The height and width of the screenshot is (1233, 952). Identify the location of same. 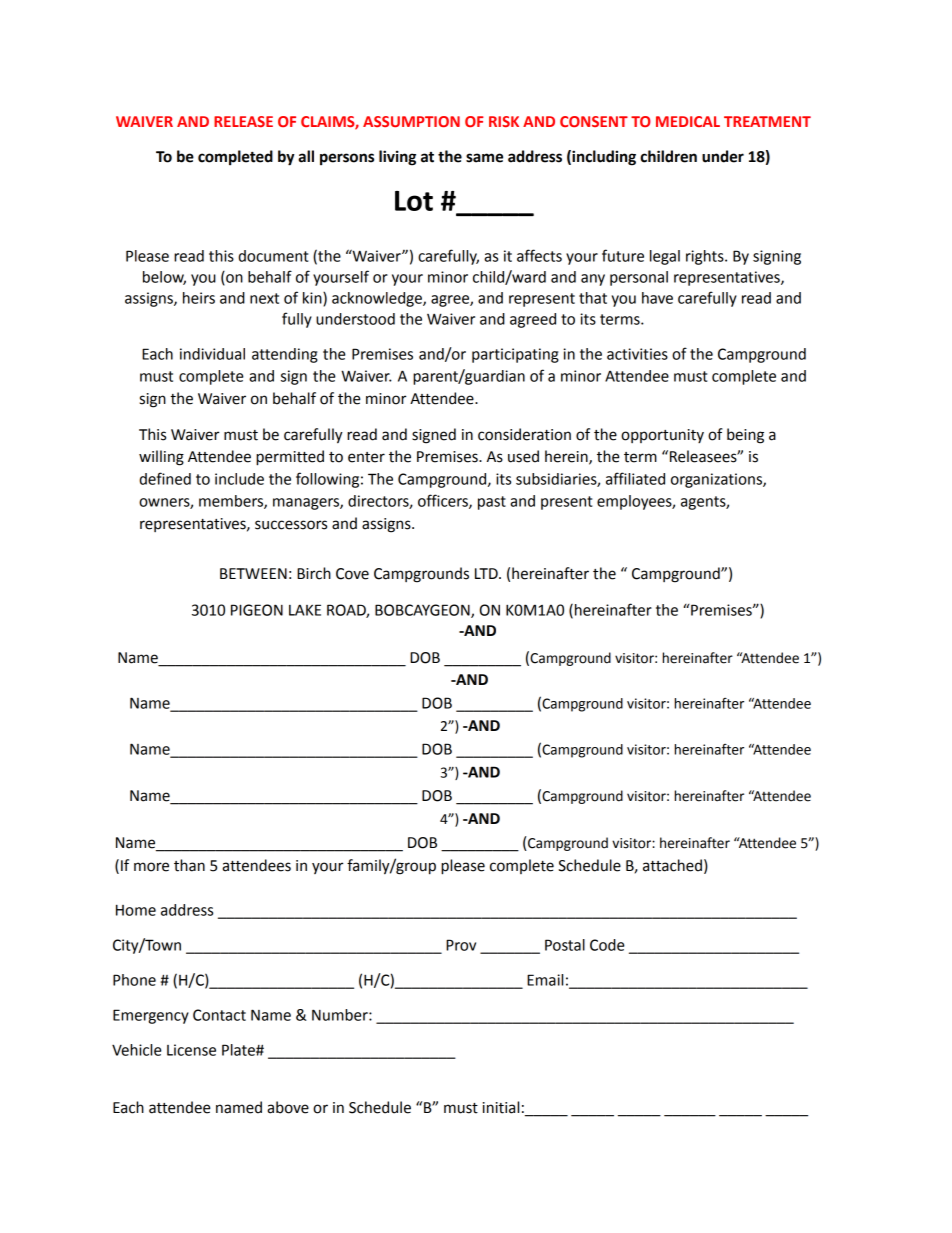
(484, 158).
